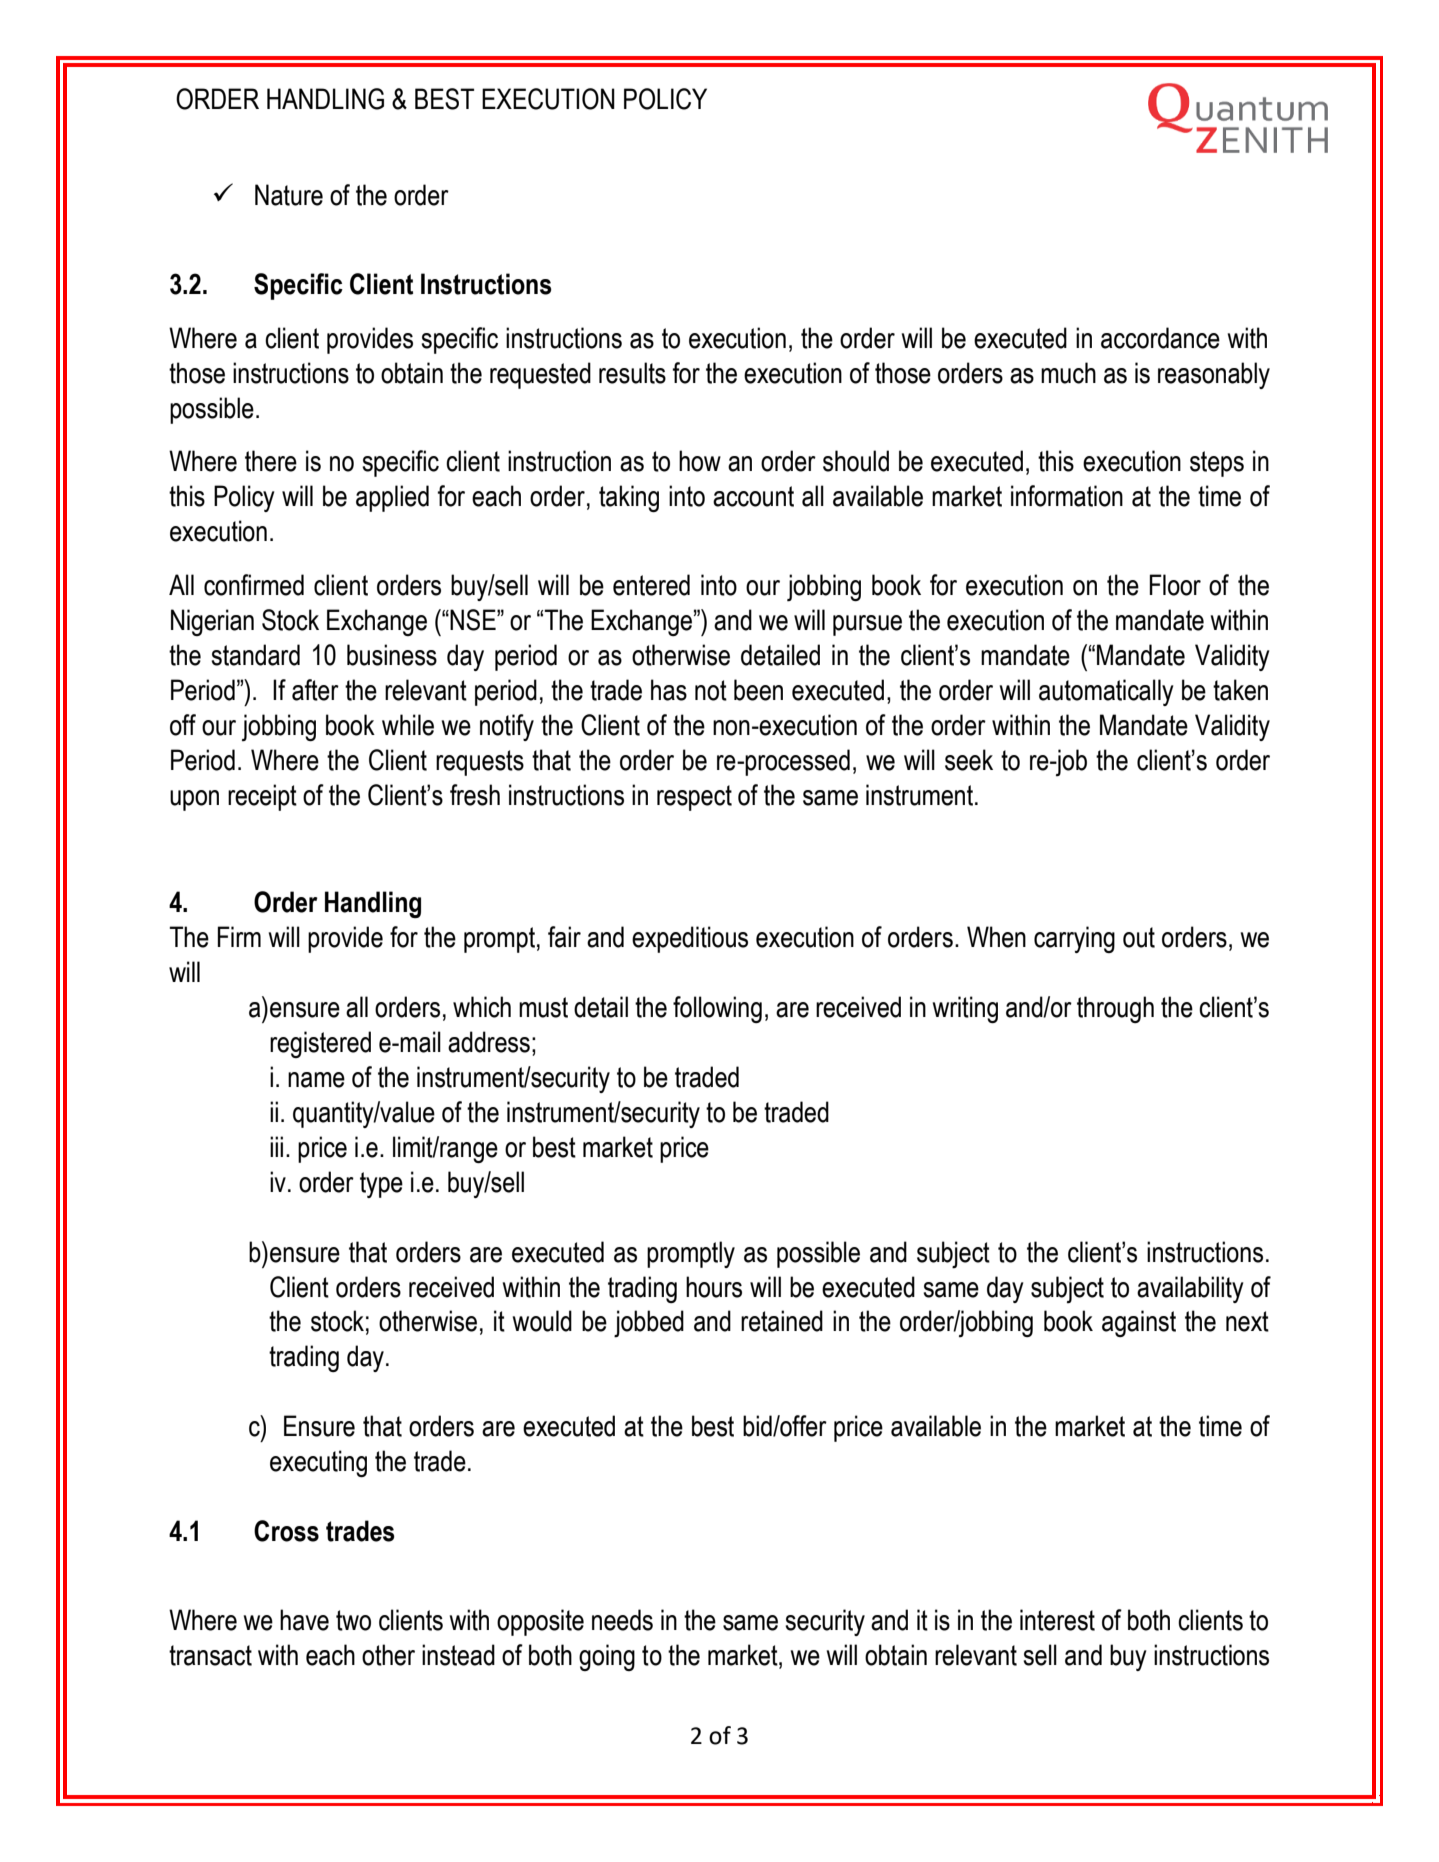 The height and width of the screenshot is (1862, 1439). I want to click on out, so click(1139, 937).
